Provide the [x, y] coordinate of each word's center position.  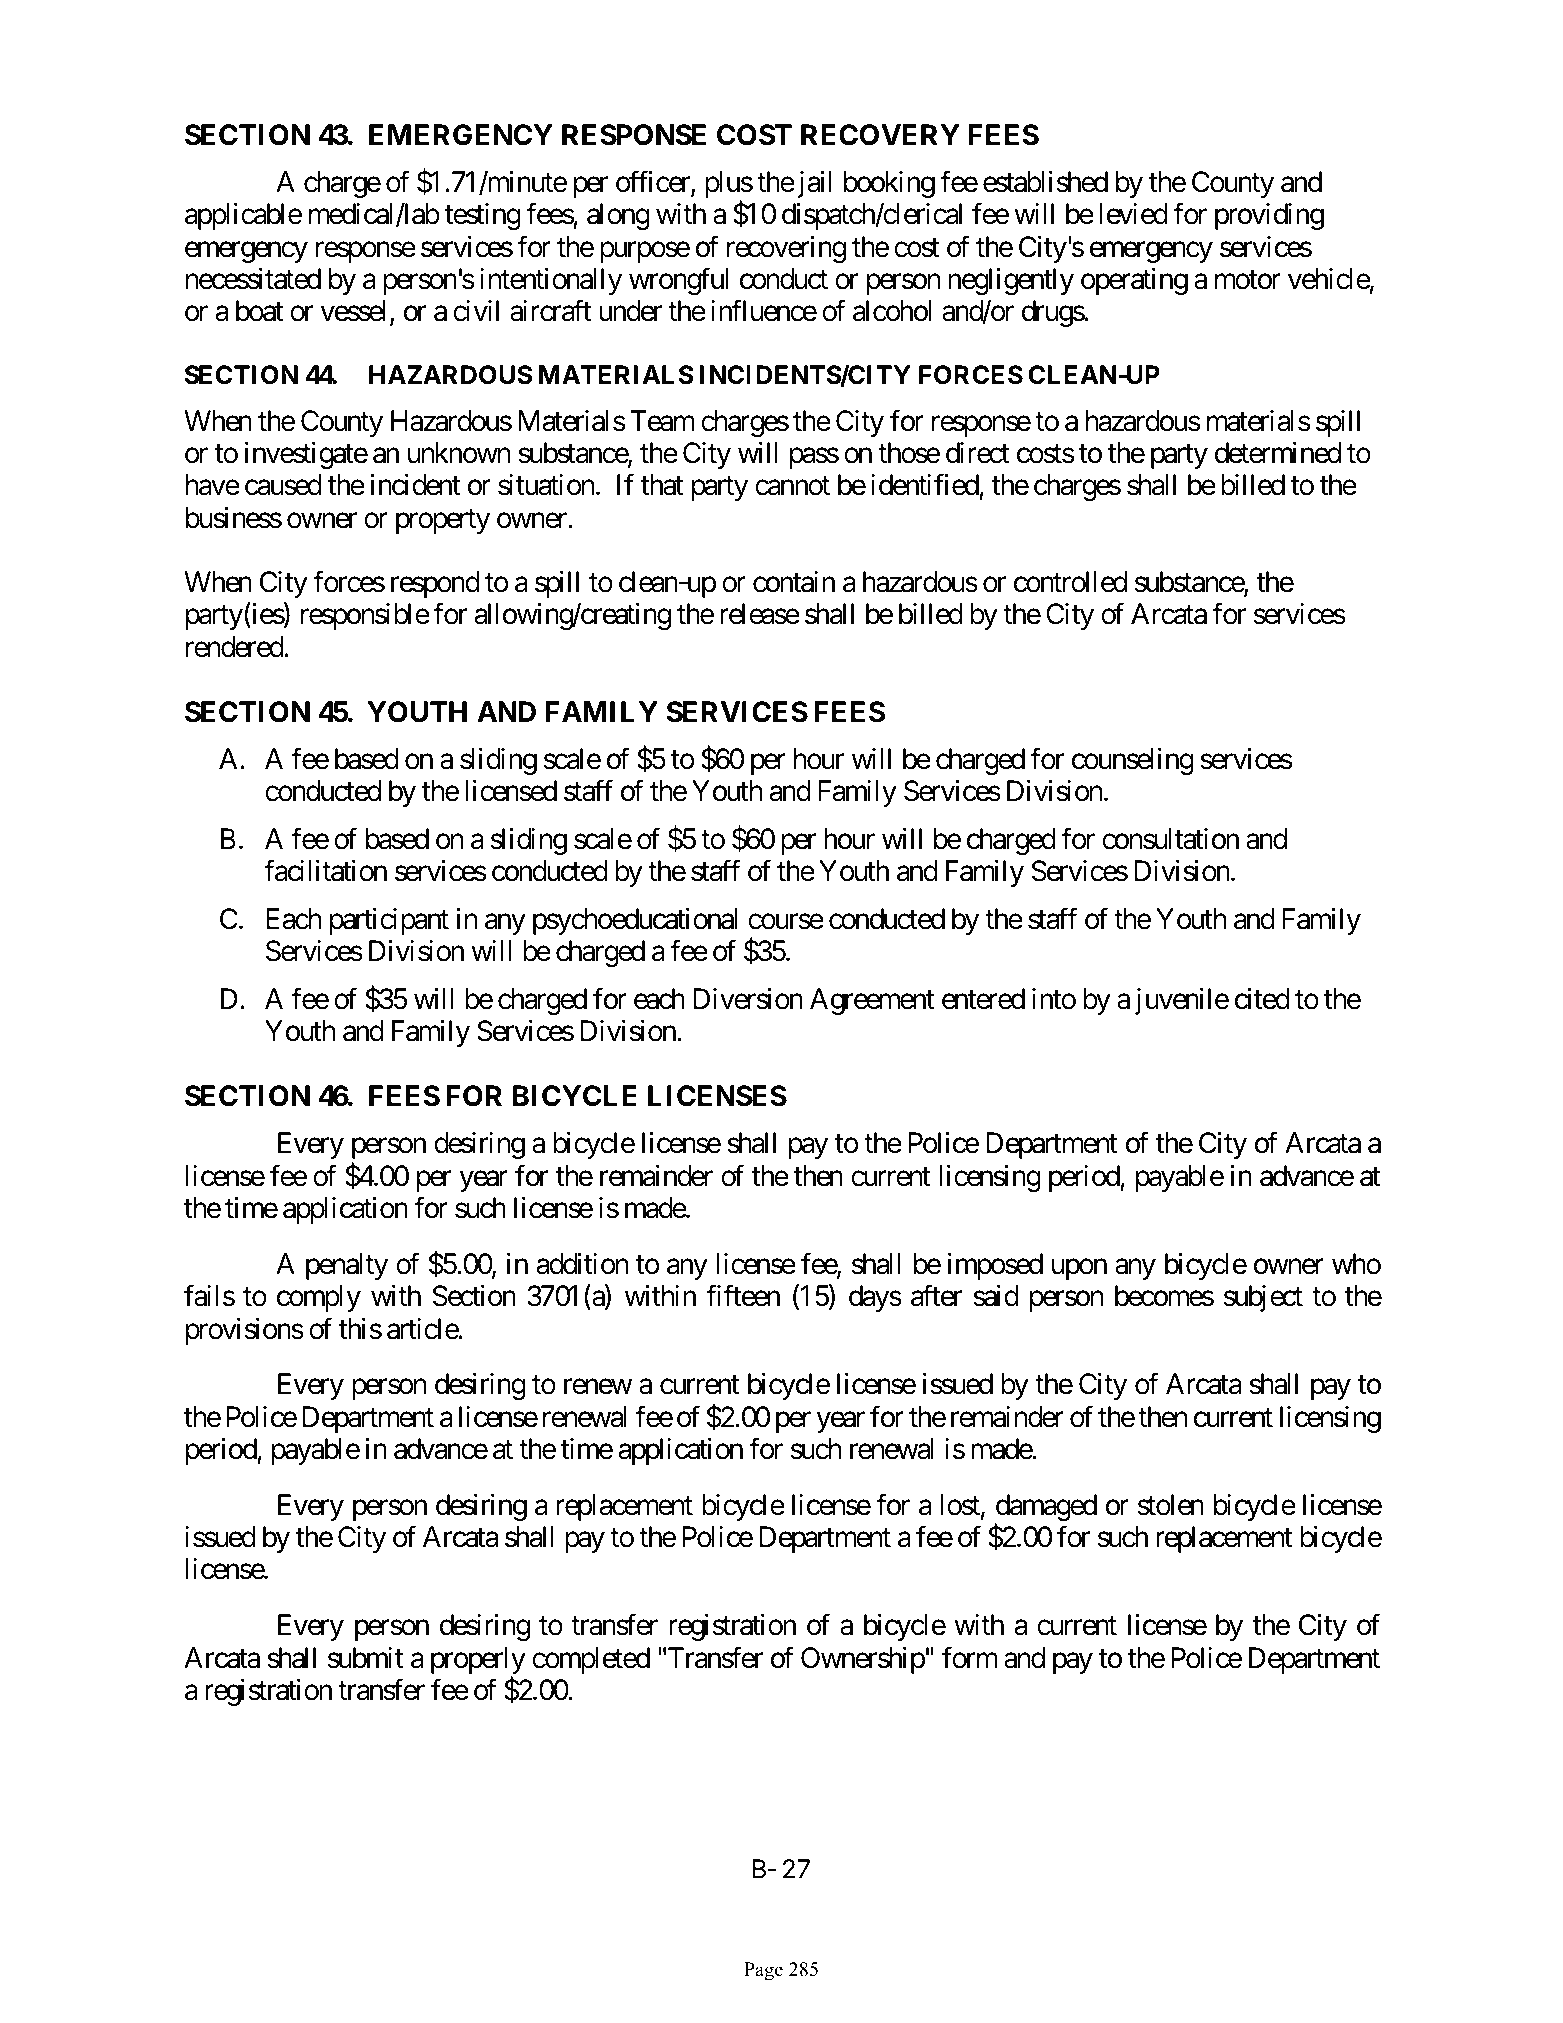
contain [794, 582]
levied [1134, 214]
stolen [1171, 1505]
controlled [1070, 582]
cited [1262, 999]
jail [813, 184]
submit [366, 1658]
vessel [353, 311]
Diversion [748, 999]
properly [478, 1662]
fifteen [743, 1296]
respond [435, 584]
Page [763, 1971]
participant [389, 921]
